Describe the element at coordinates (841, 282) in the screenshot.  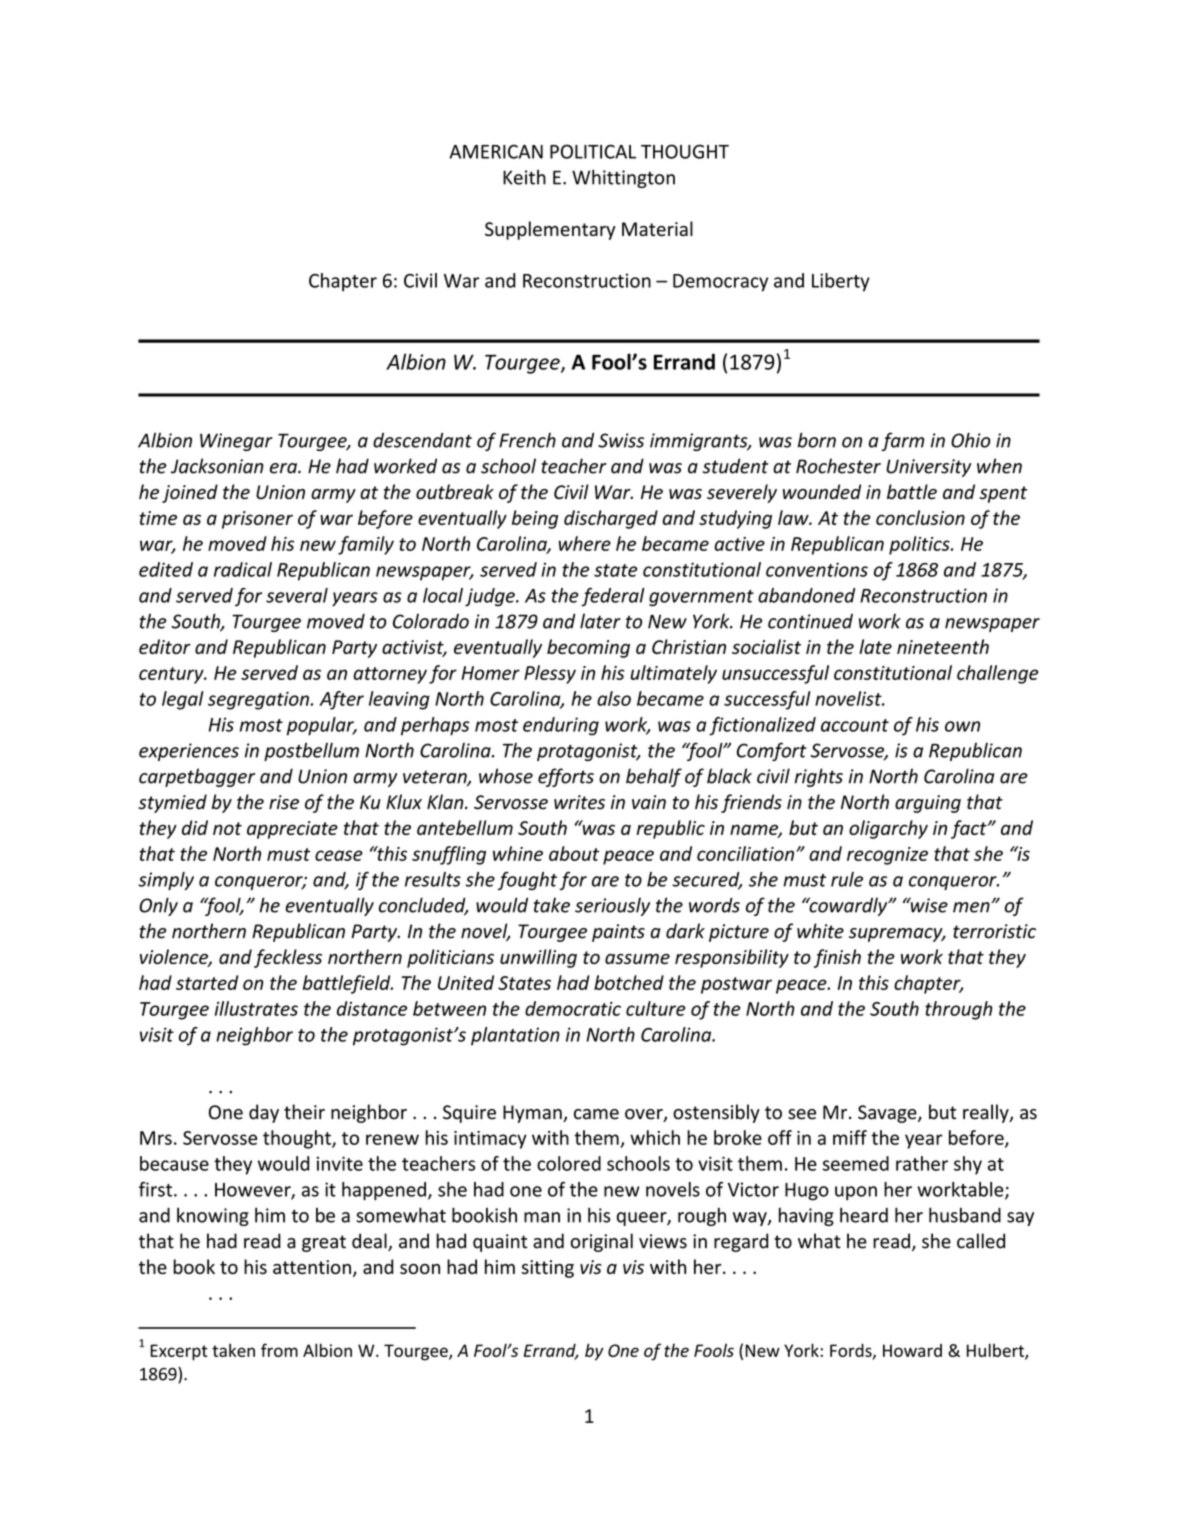
I see `Liberty` at that location.
